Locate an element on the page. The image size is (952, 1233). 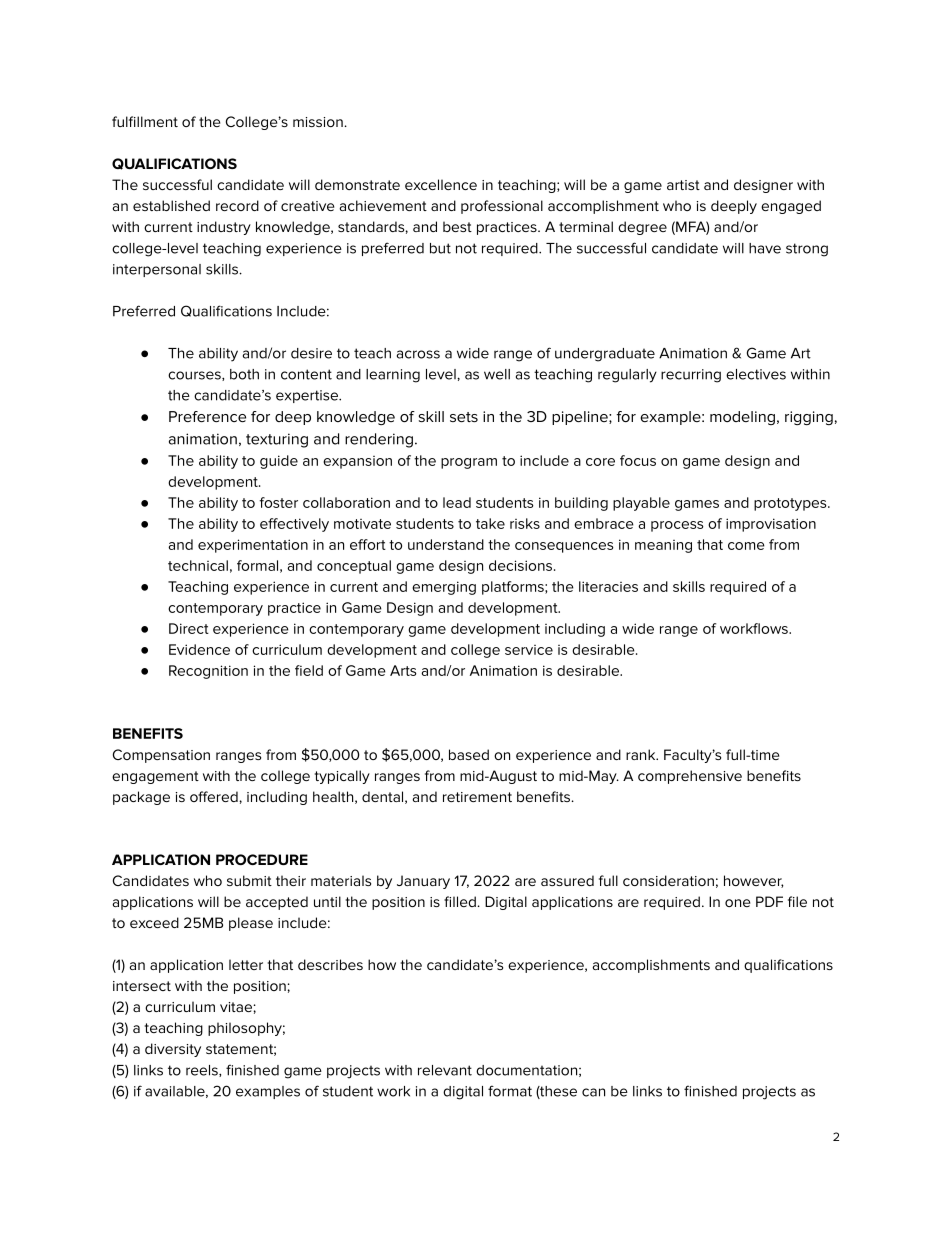
excellence is located at coordinates (441, 184).
